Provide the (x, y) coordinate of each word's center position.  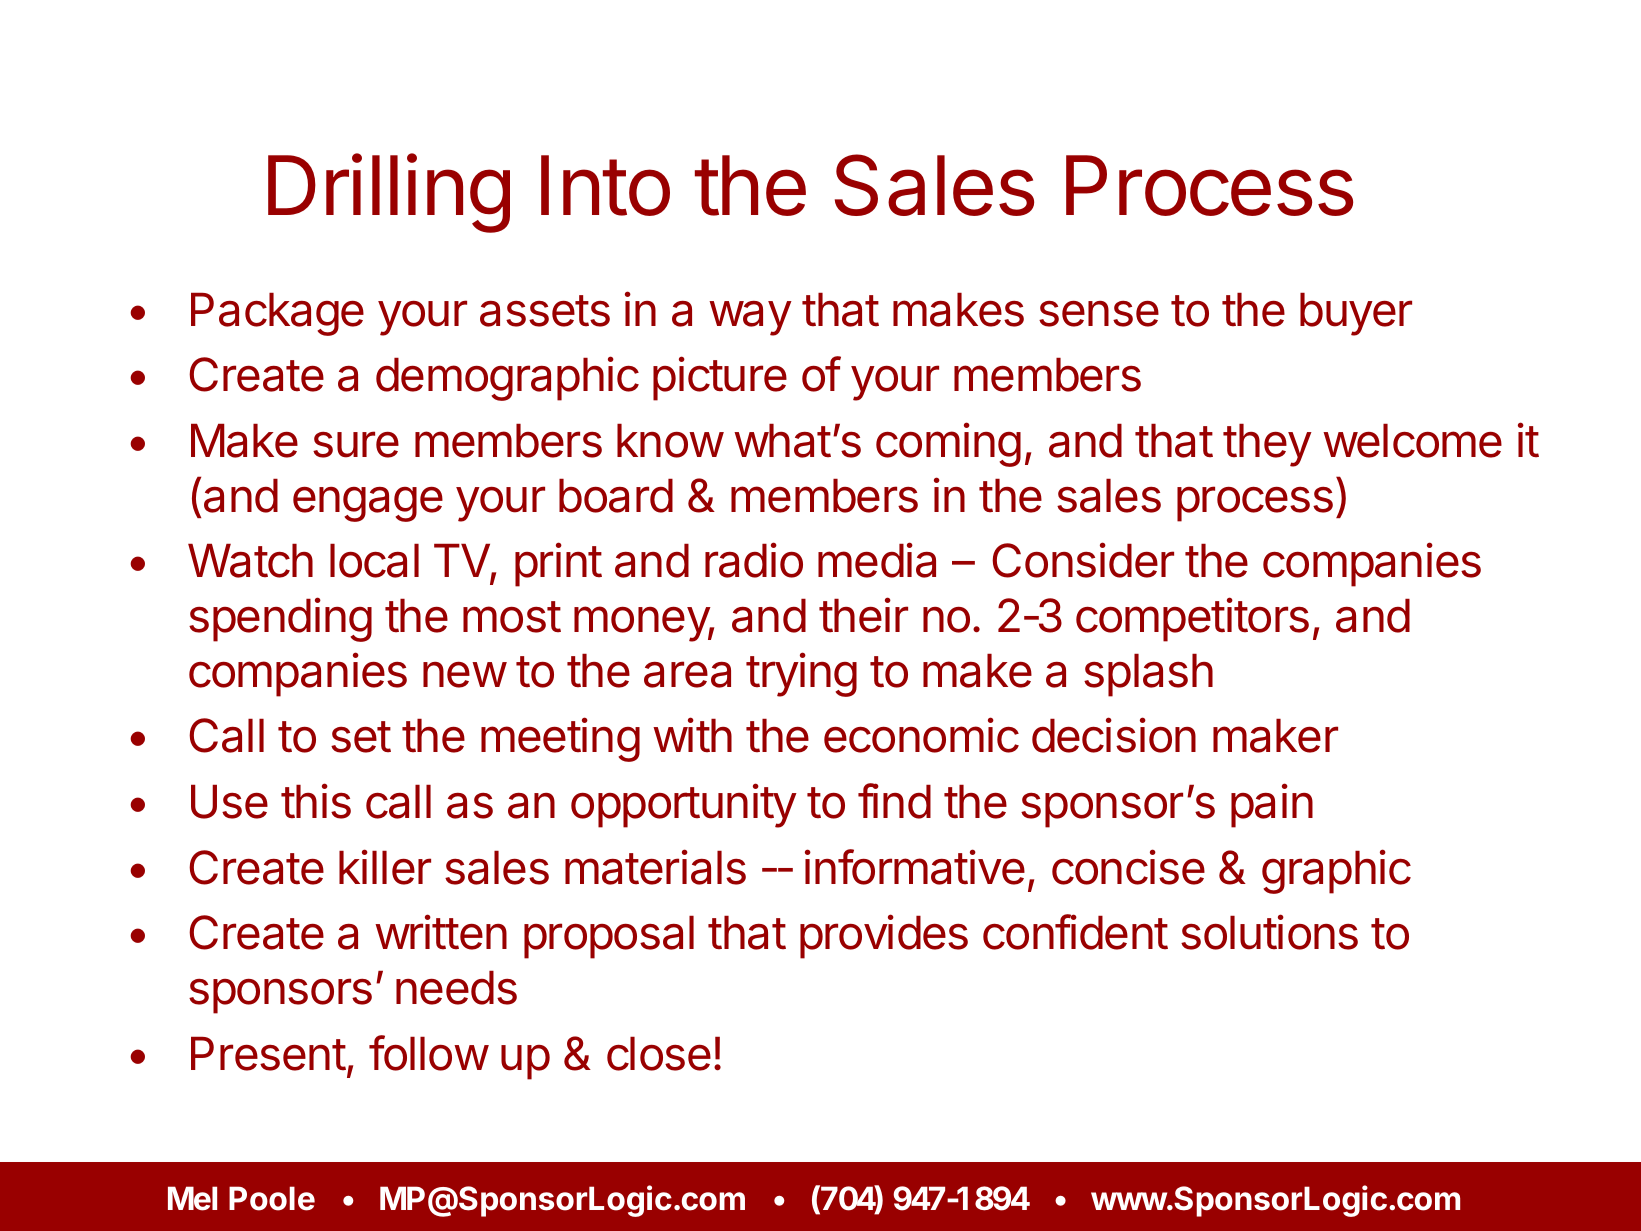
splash (1148, 675)
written (441, 932)
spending (280, 619)
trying (801, 674)
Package (277, 314)
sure (356, 444)
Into (605, 185)
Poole (272, 1198)
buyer (1356, 314)
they (1267, 445)
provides (884, 937)
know (670, 441)
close (659, 1054)
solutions (1269, 932)
